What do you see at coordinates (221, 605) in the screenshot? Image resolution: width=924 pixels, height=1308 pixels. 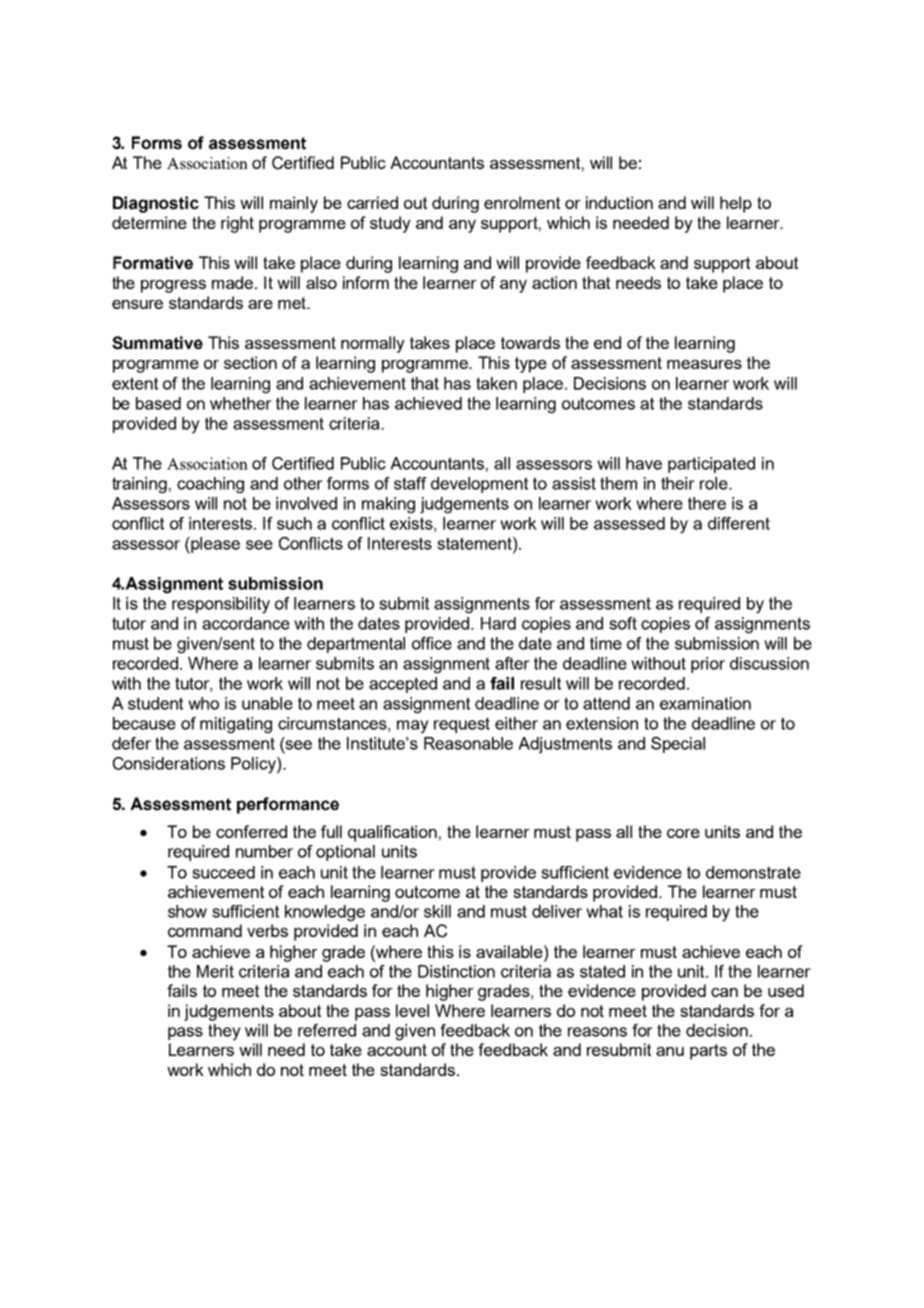 I see `responsibility` at bounding box center [221, 605].
